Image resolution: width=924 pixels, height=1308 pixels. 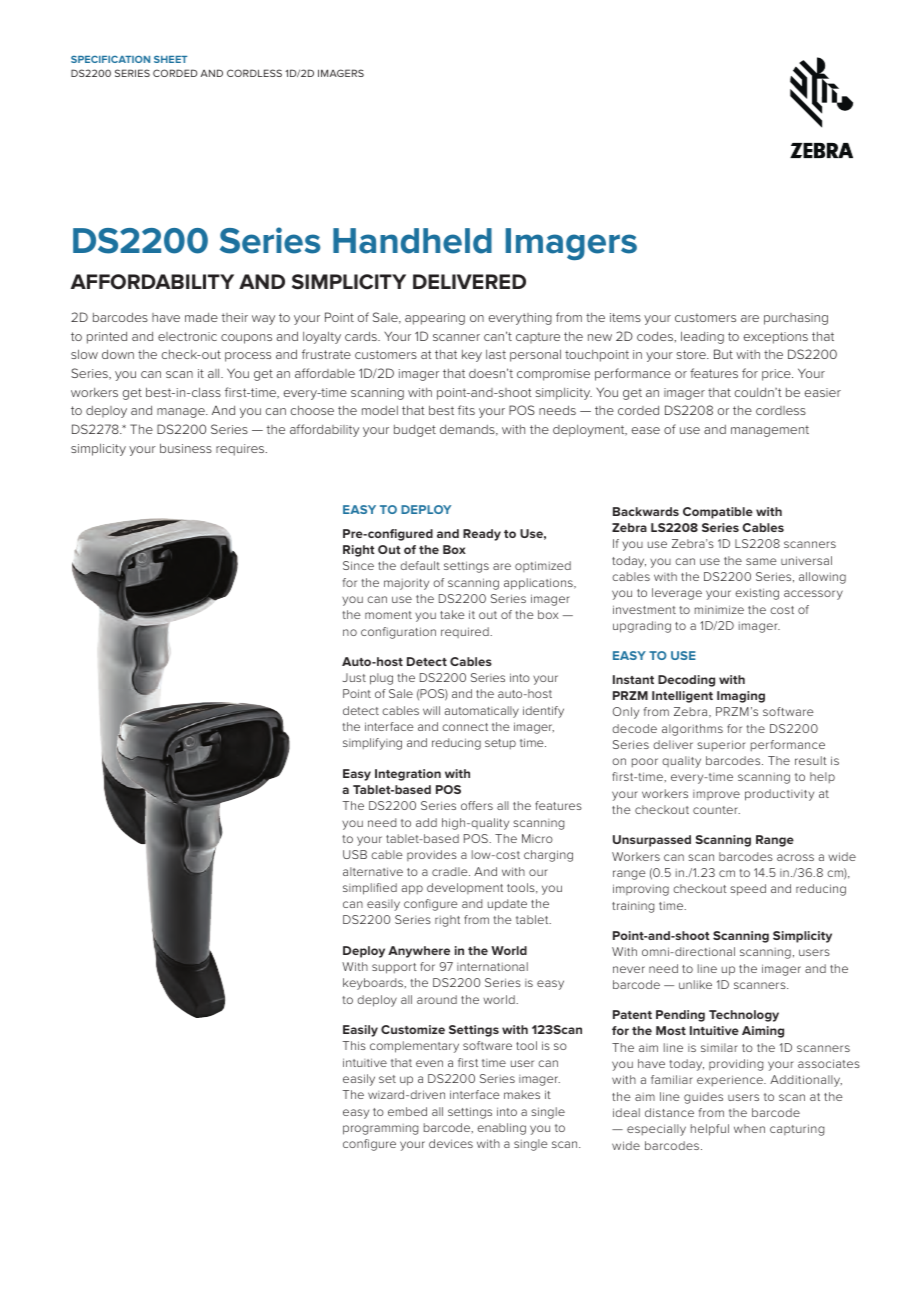 What do you see at coordinates (170, 59) in the screenshot?
I see `SHEET` at bounding box center [170, 59].
